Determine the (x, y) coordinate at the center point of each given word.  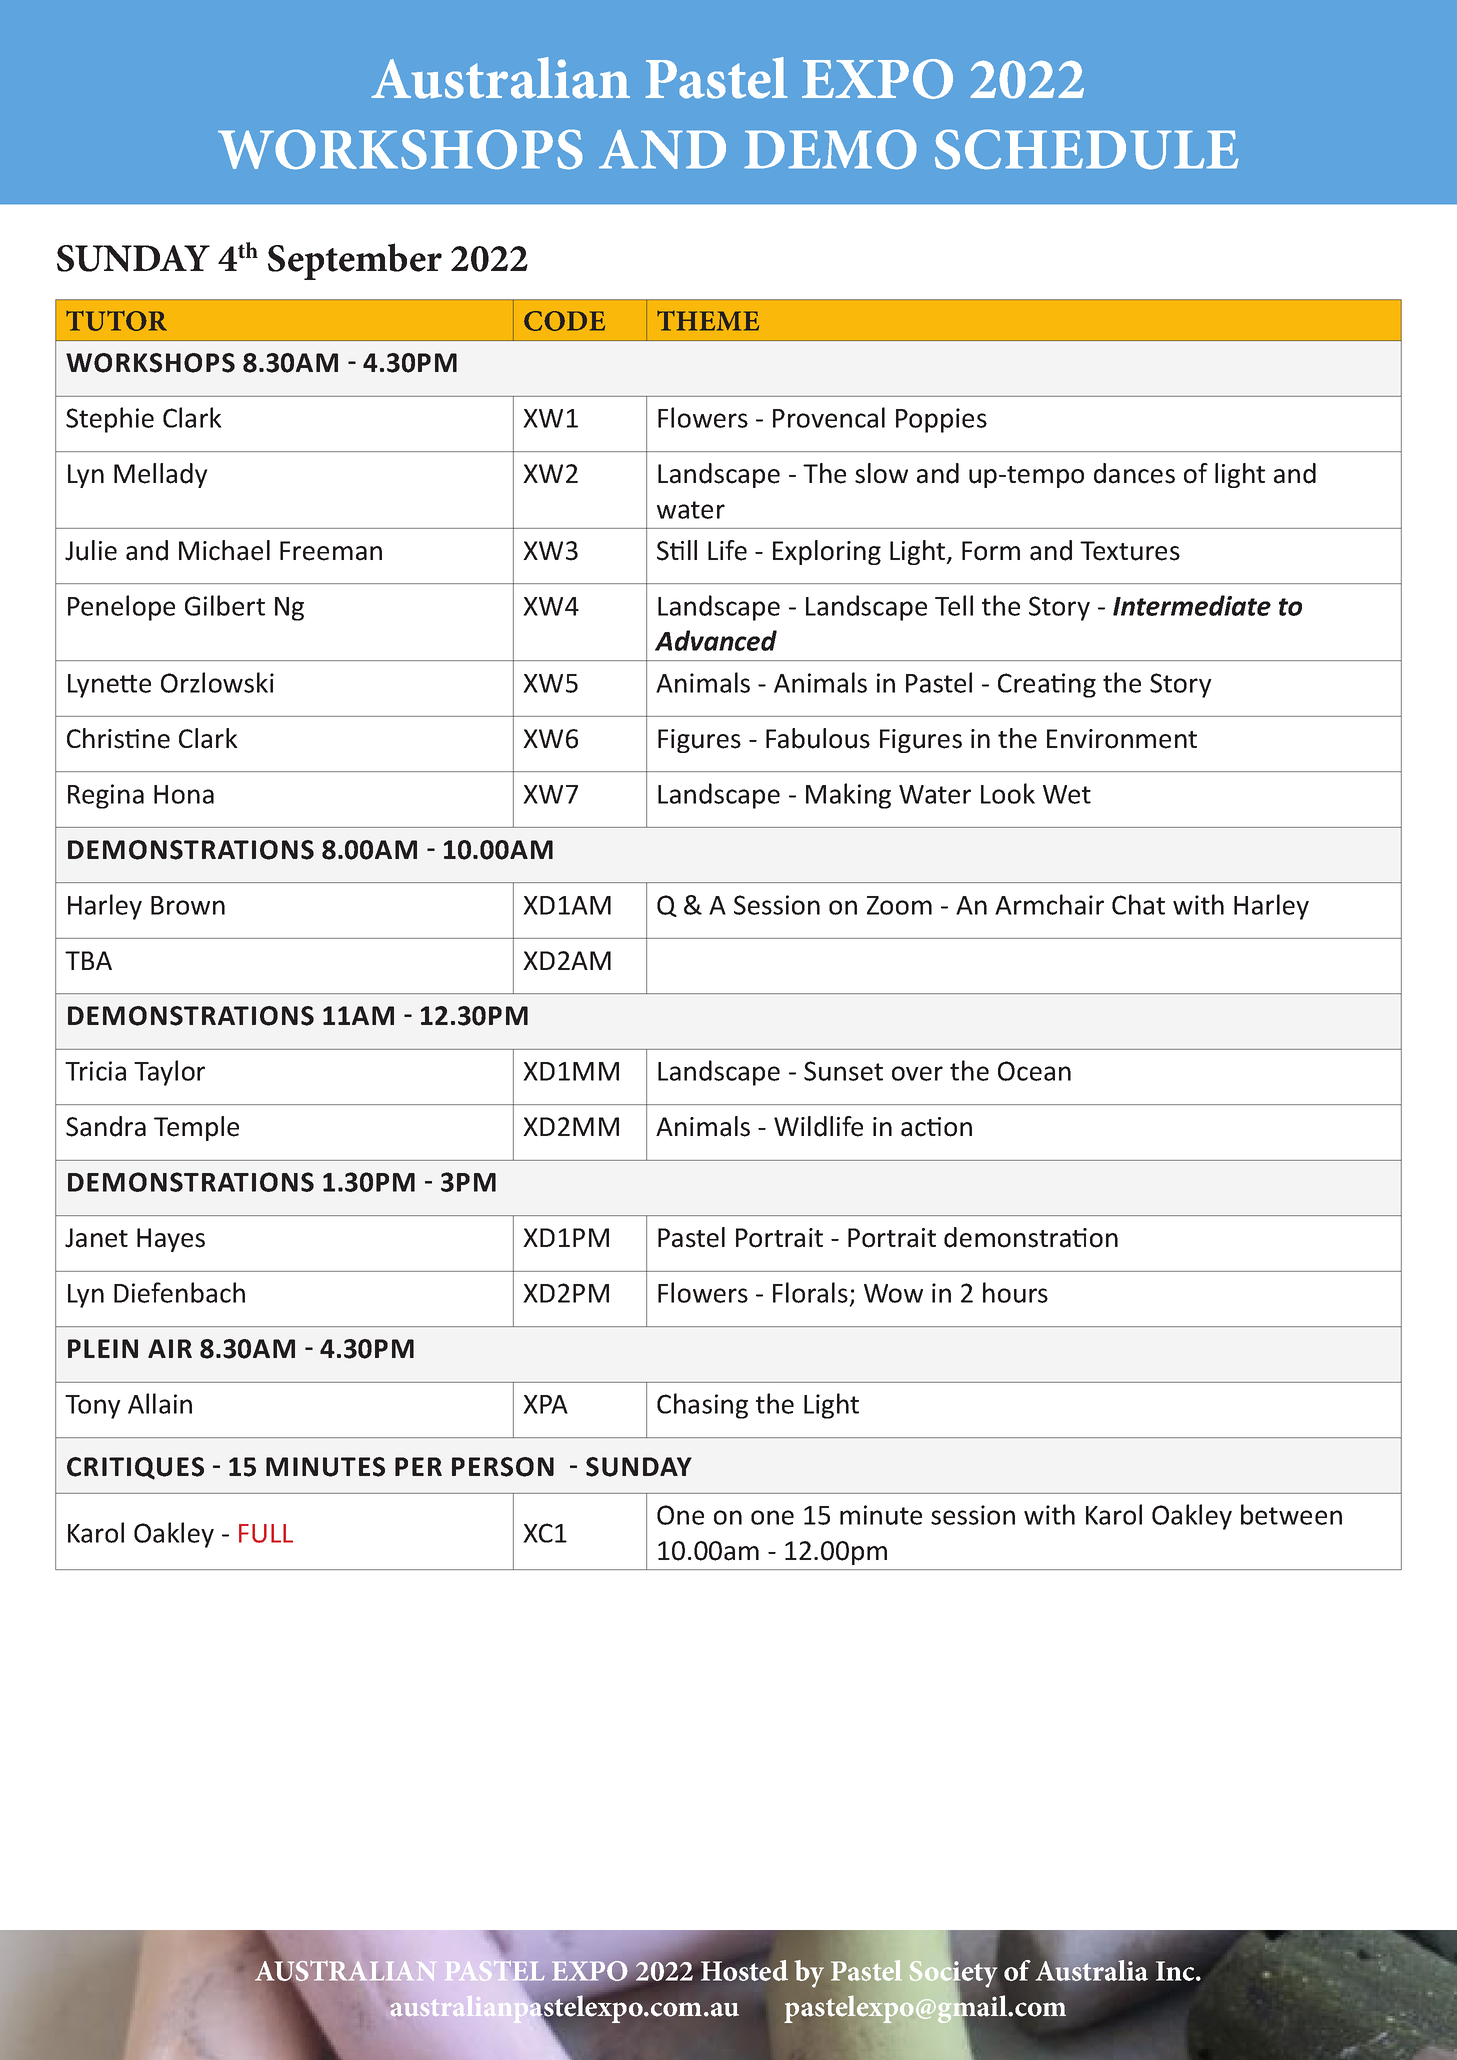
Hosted (744, 1970)
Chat (1138, 904)
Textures (1130, 551)
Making (848, 796)
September (355, 261)
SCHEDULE (1087, 149)
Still (677, 550)
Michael (224, 550)
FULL (266, 1533)
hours (1015, 1292)
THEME (708, 321)
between (1291, 1514)
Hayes (171, 1240)
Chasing (702, 1406)
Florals (810, 1292)
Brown (188, 905)
